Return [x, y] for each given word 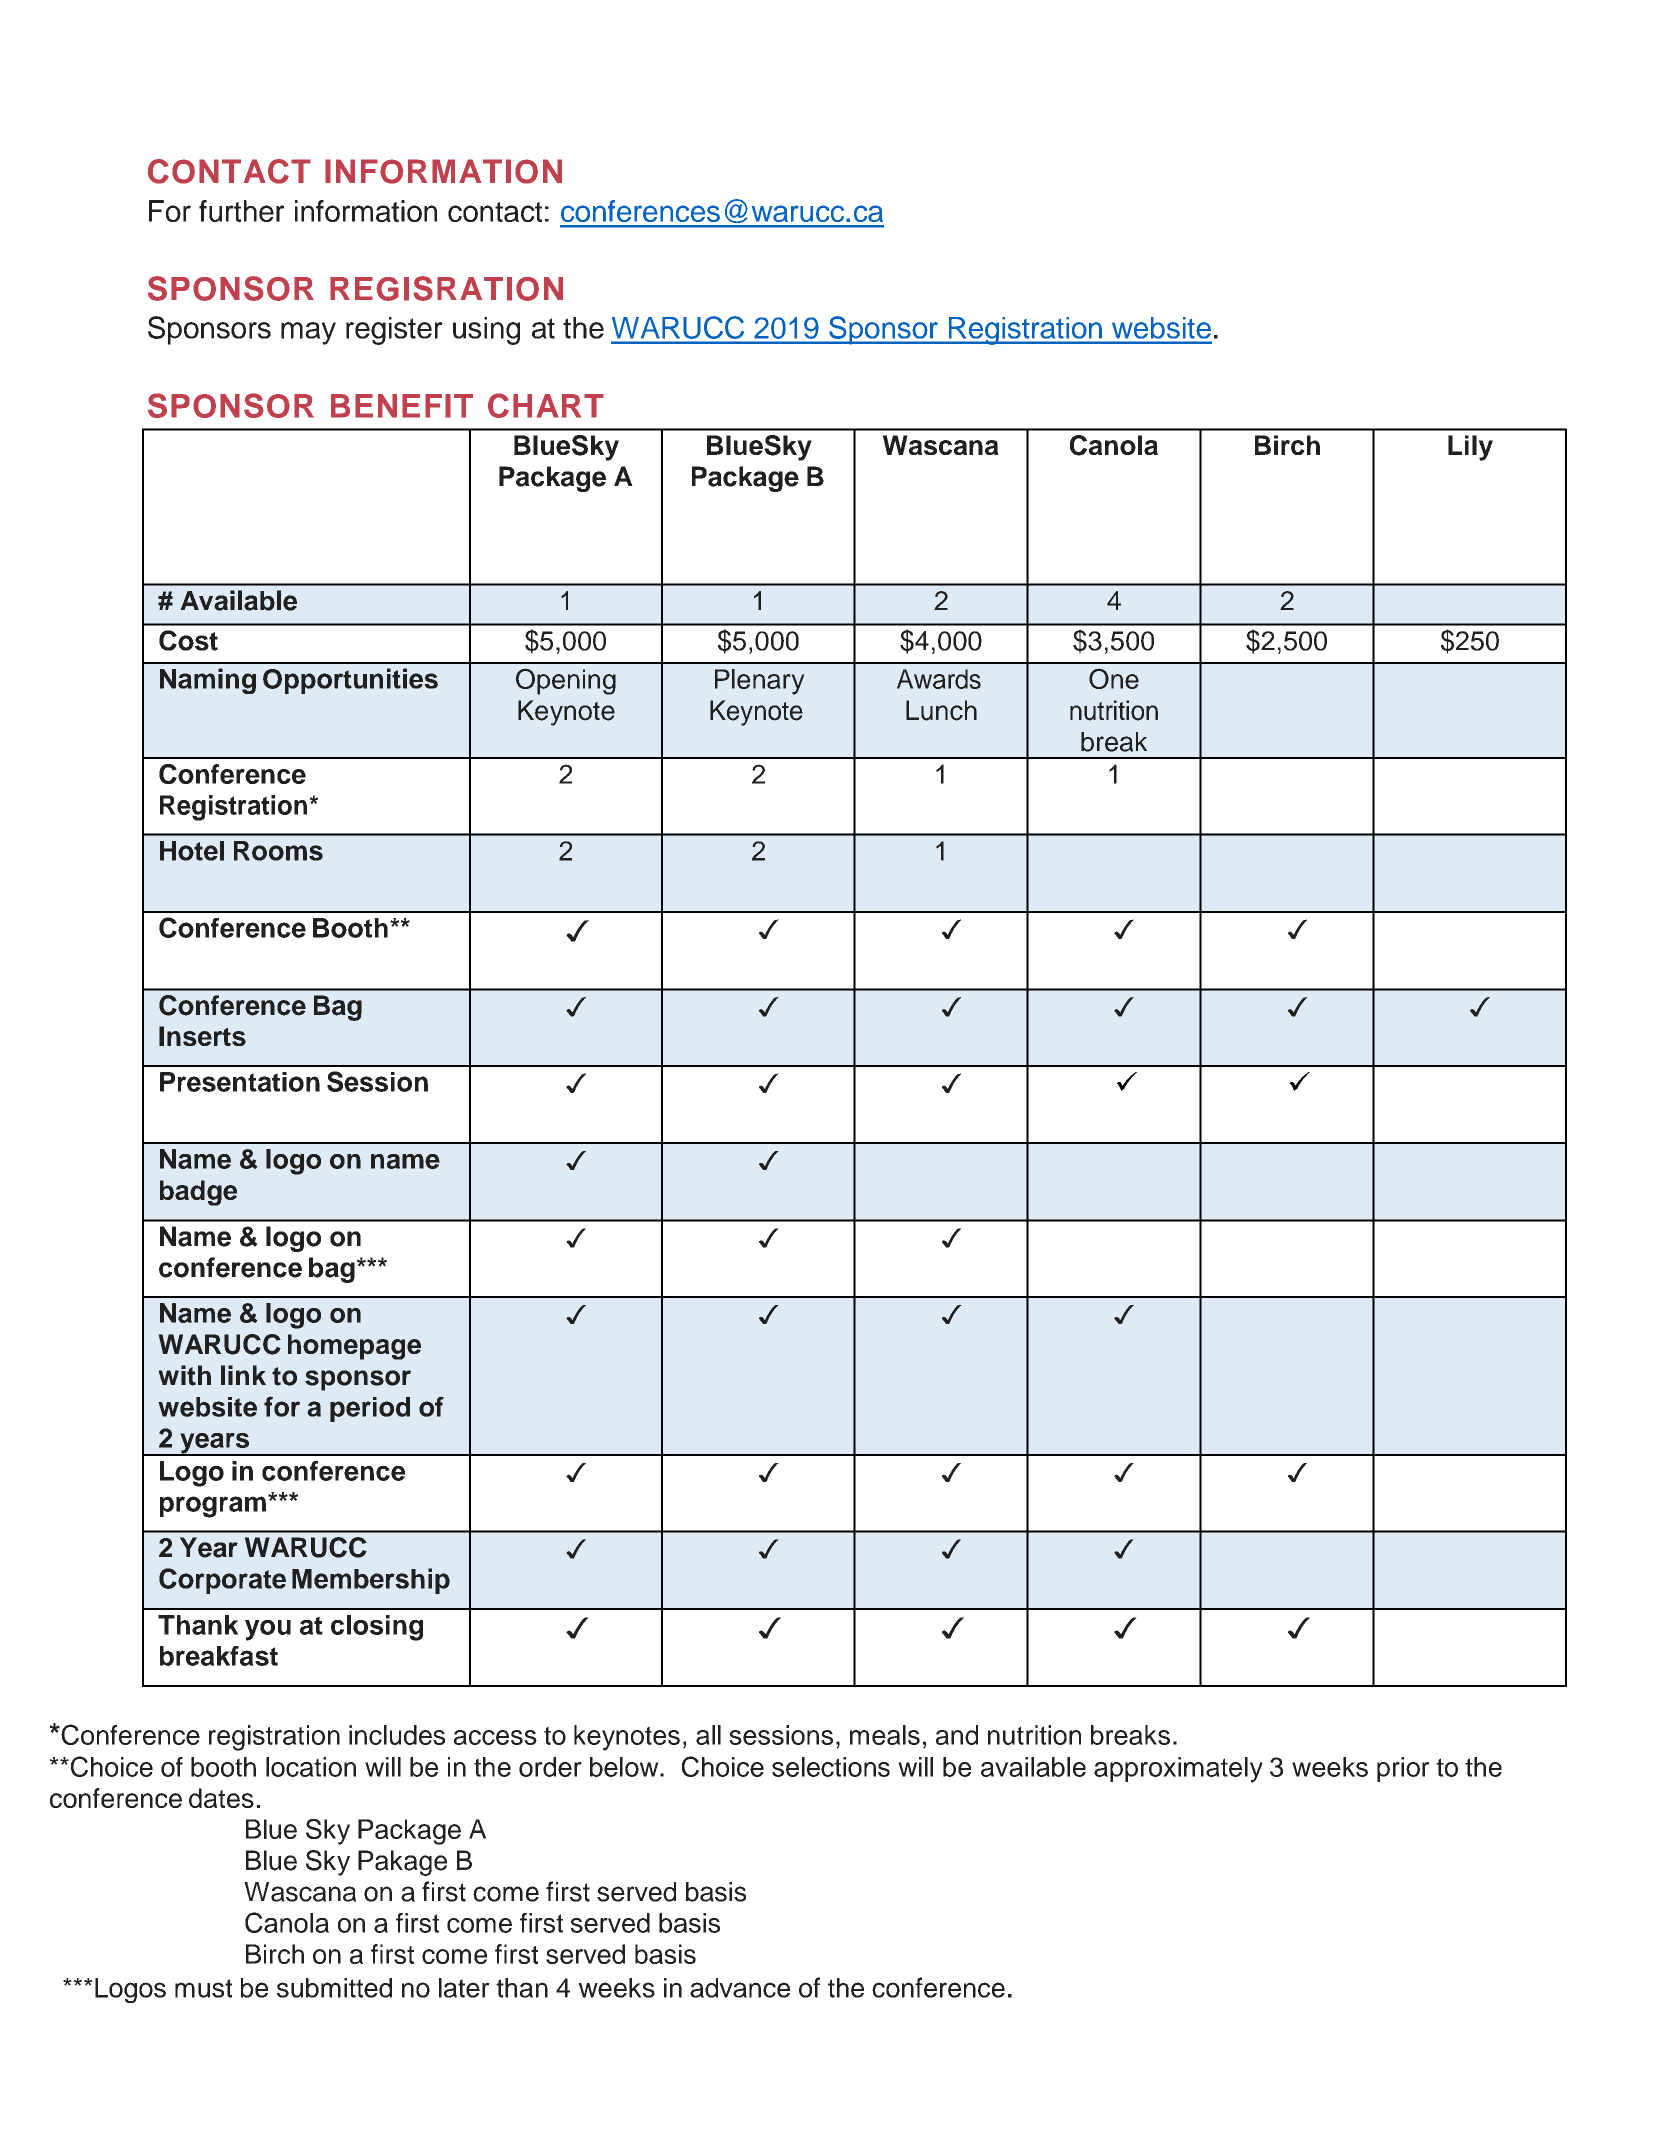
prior [1403, 1769]
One [1114, 678]
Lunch [941, 710]
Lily [1470, 448]
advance [740, 1988]
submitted [334, 1988]
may [308, 333]
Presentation [240, 1082]
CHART [546, 405]
